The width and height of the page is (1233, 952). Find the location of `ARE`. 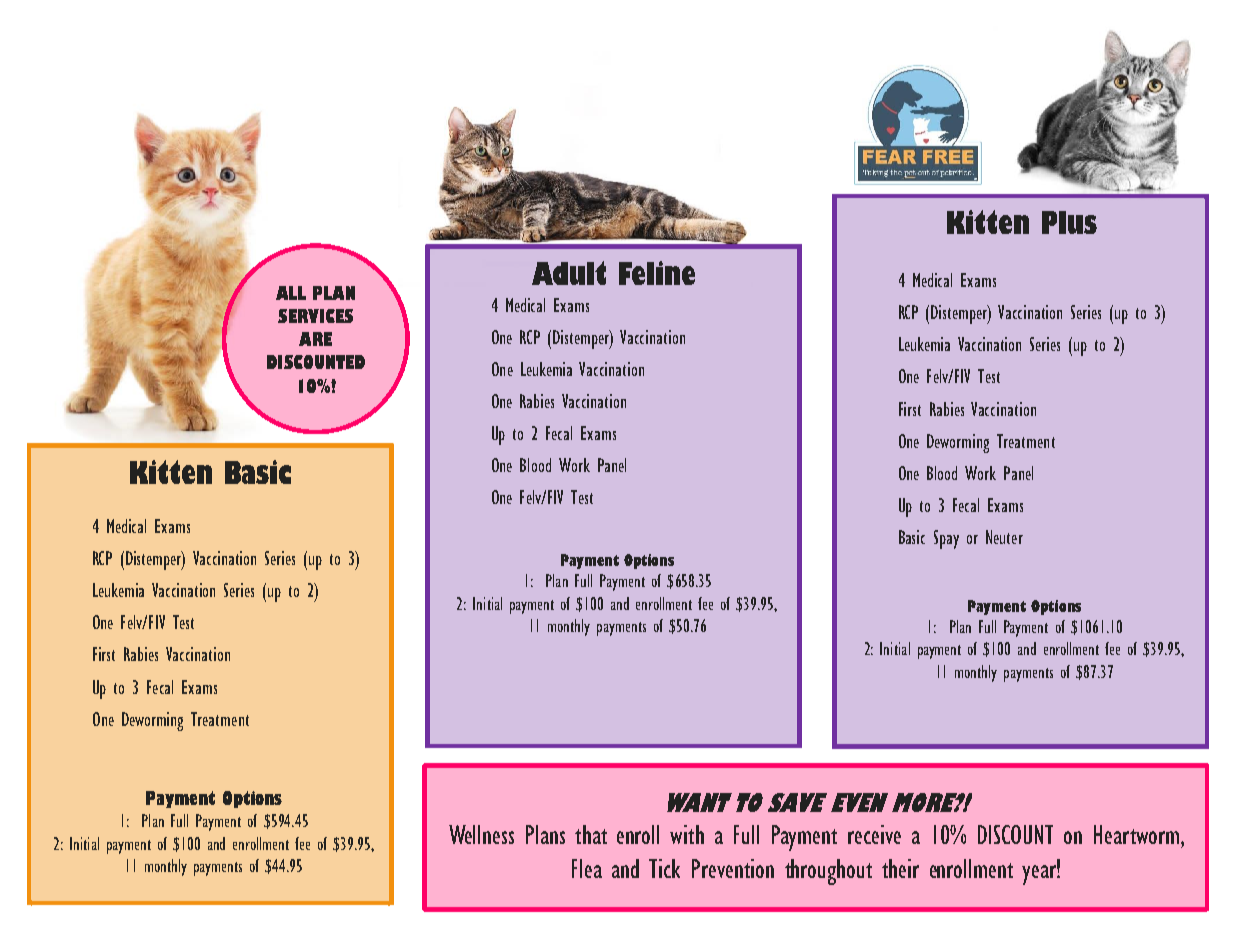

ARE is located at coordinates (315, 339).
